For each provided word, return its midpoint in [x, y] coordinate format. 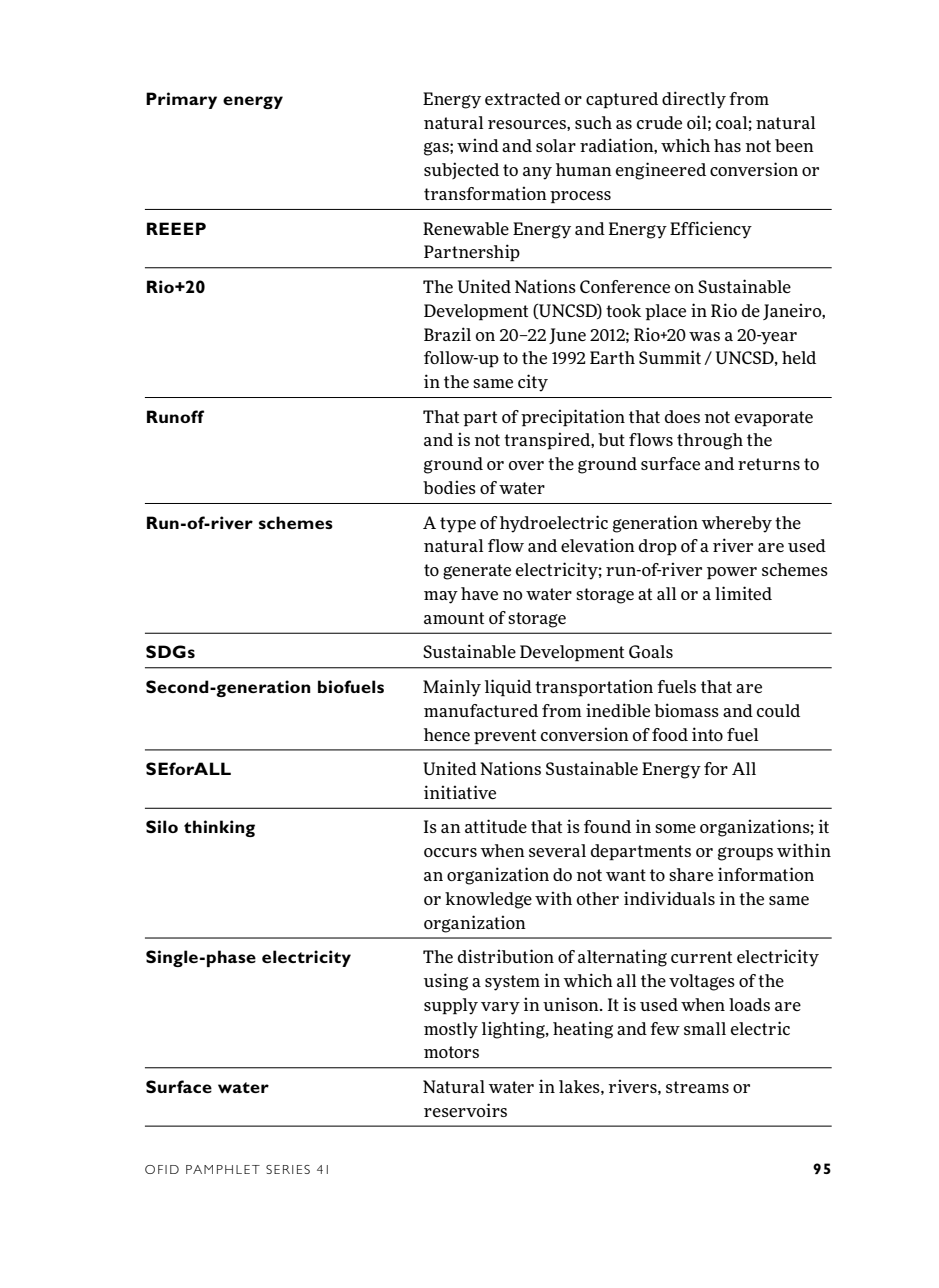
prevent [505, 737]
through [710, 441]
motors [451, 1052]
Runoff [175, 416]
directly [694, 100]
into [707, 734]
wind [478, 145]
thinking [219, 828]
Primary [181, 100]
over [526, 465]
